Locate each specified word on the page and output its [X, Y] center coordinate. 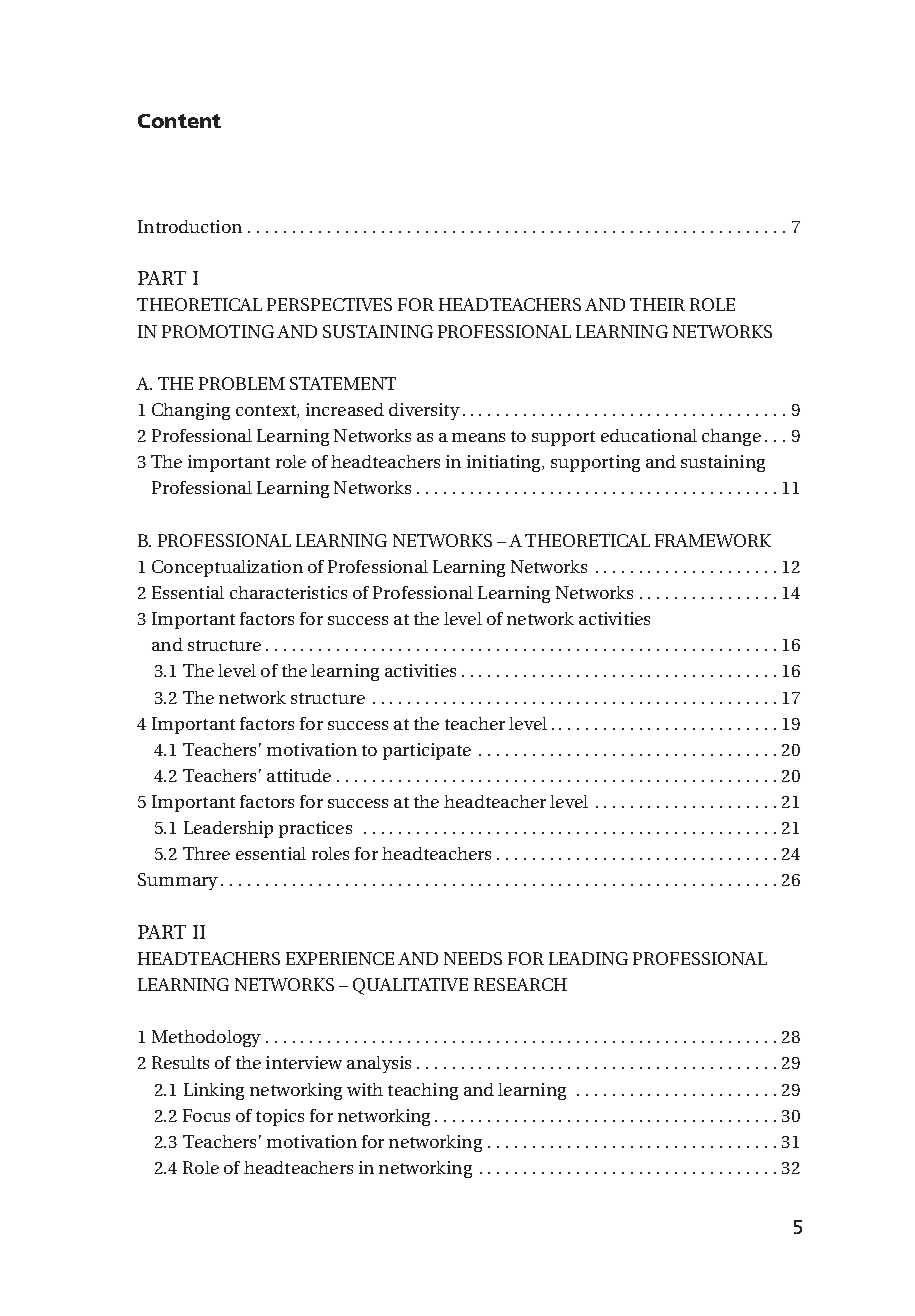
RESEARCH [520, 984]
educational [649, 435]
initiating [505, 463]
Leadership [228, 829]
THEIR [657, 304]
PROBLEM [242, 383]
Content [179, 121]
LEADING [588, 958]
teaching [423, 1091]
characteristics [288, 592]
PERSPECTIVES [329, 304]
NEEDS [473, 958]
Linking [214, 1091]
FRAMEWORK [713, 540]
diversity [424, 411]
